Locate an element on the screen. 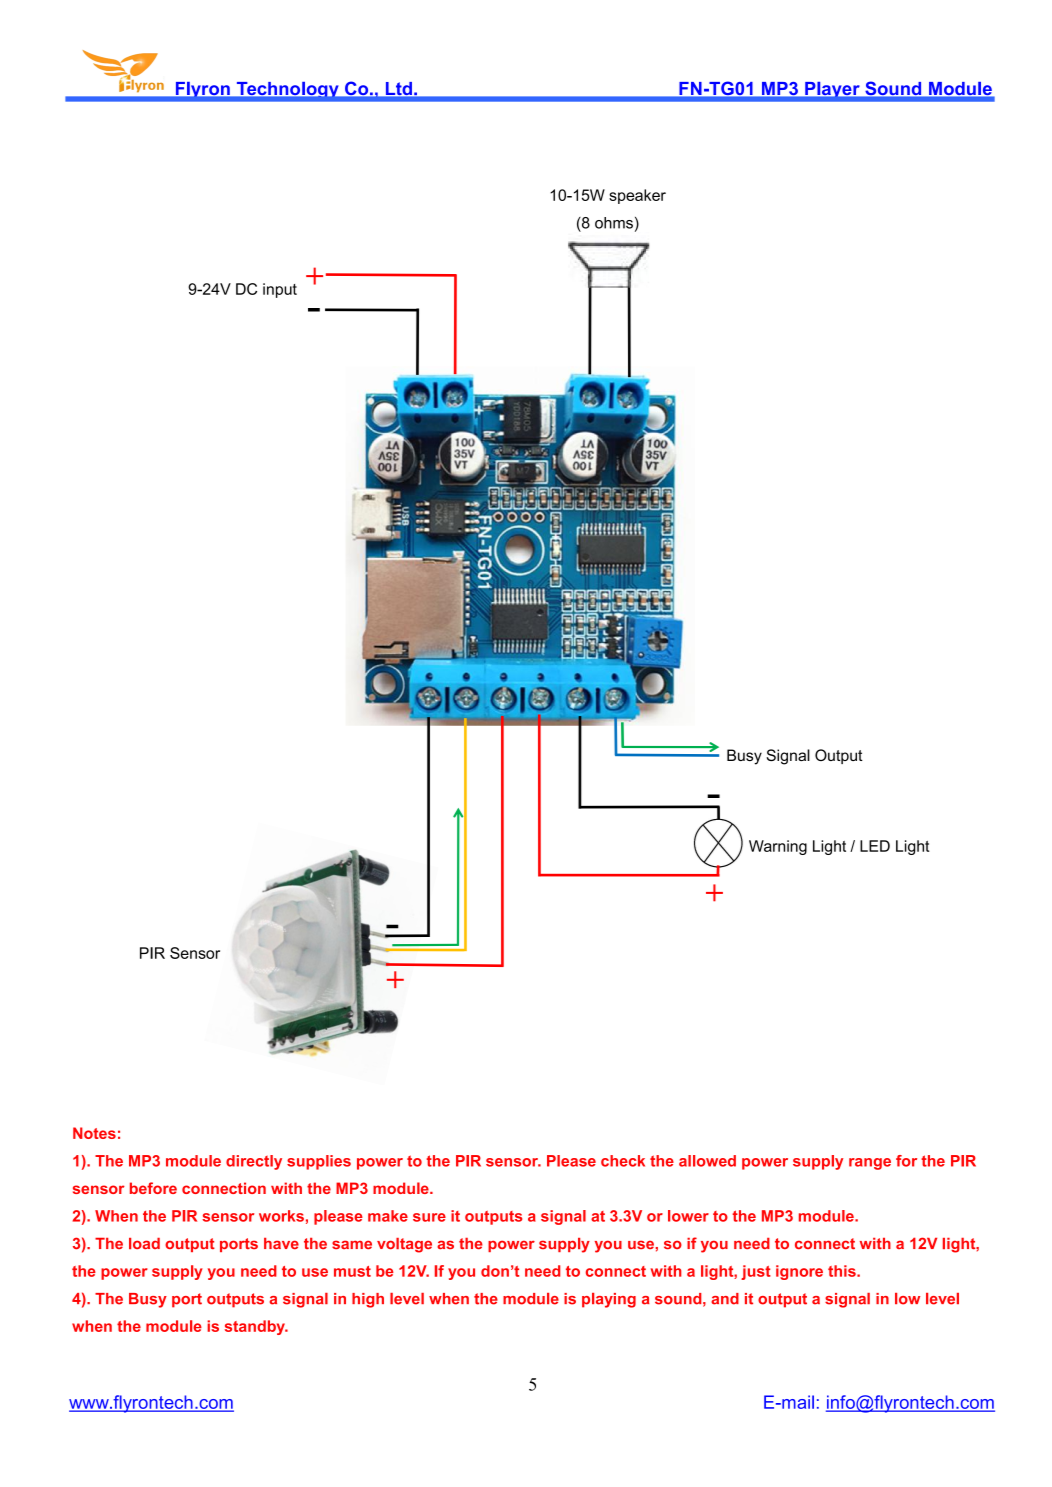  LED is located at coordinates (875, 846).
